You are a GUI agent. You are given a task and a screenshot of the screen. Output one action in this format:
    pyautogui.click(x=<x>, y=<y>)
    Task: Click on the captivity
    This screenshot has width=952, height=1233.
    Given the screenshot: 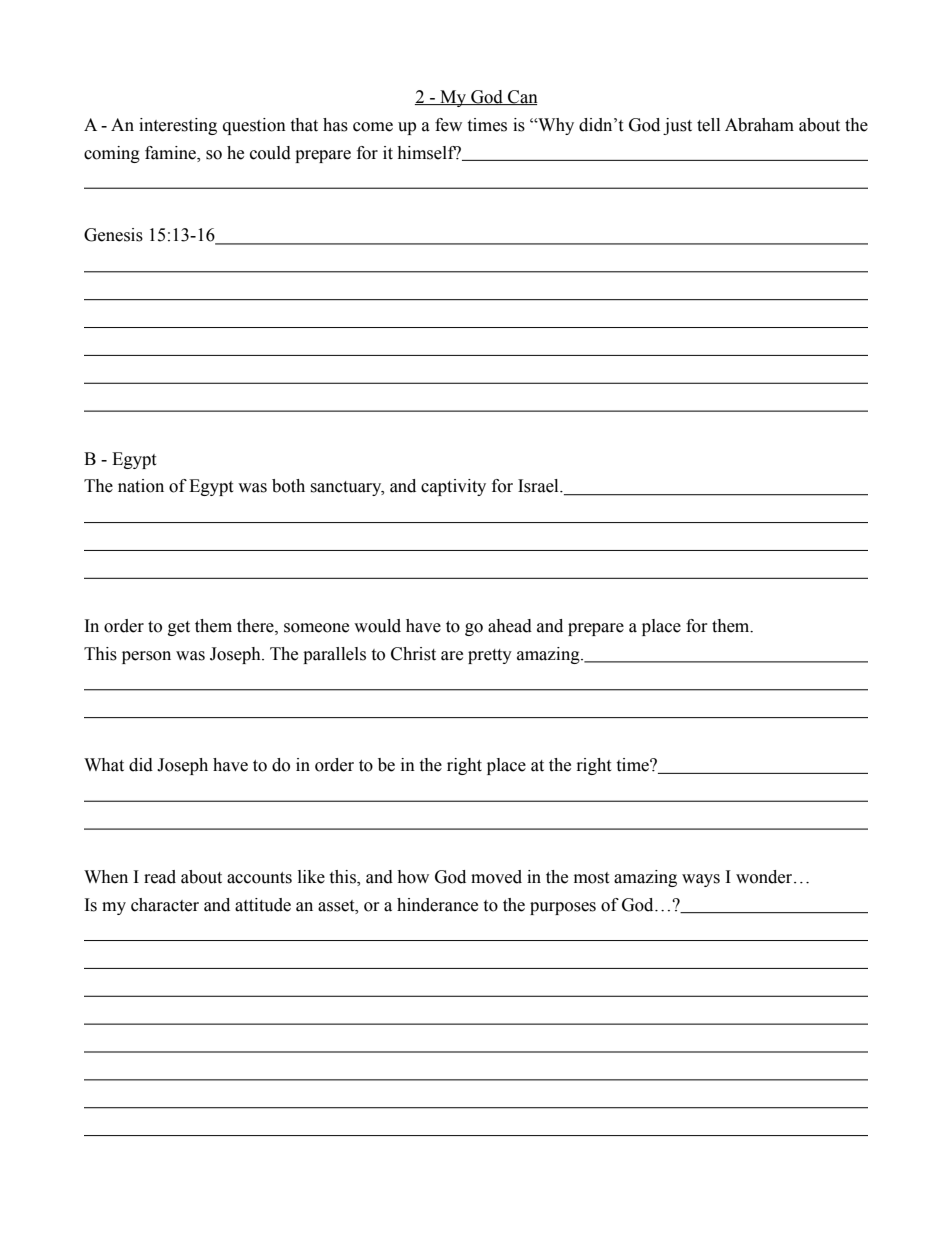 What is the action you would take?
    pyautogui.click(x=453, y=487)
